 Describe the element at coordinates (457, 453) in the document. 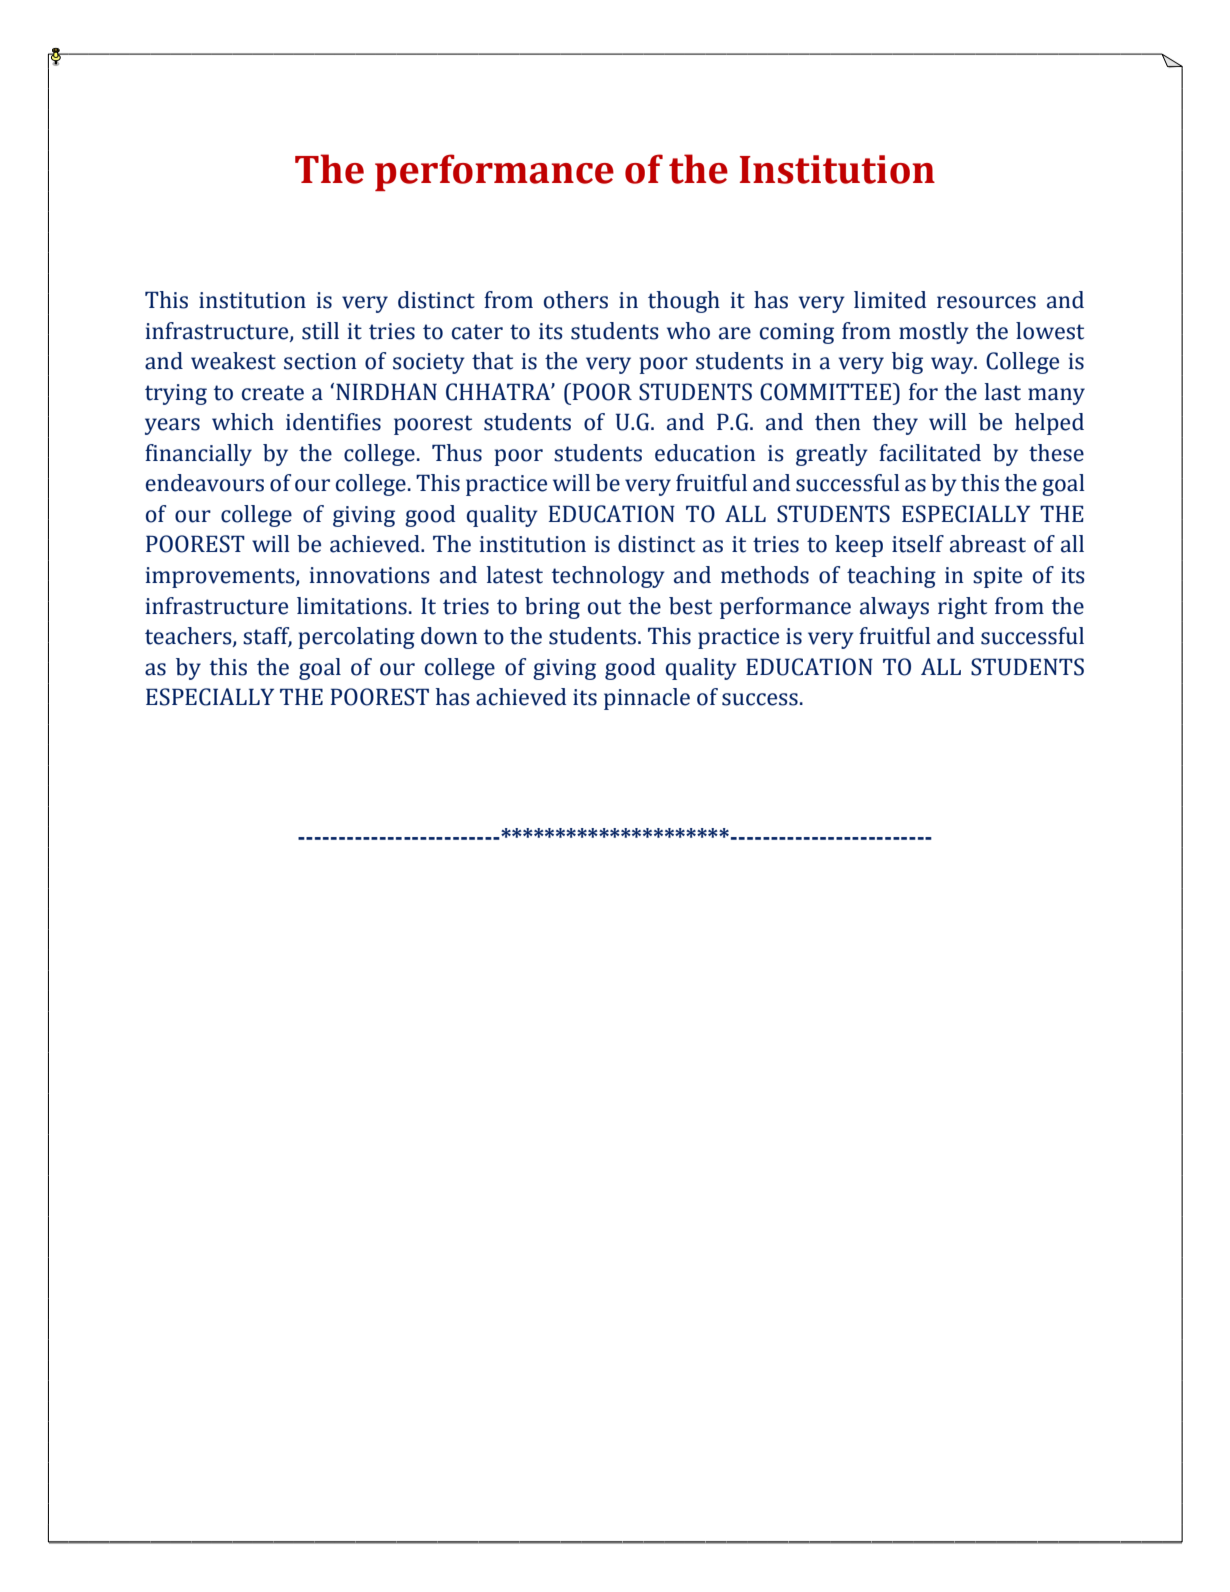

I see `Thus` at that location.
